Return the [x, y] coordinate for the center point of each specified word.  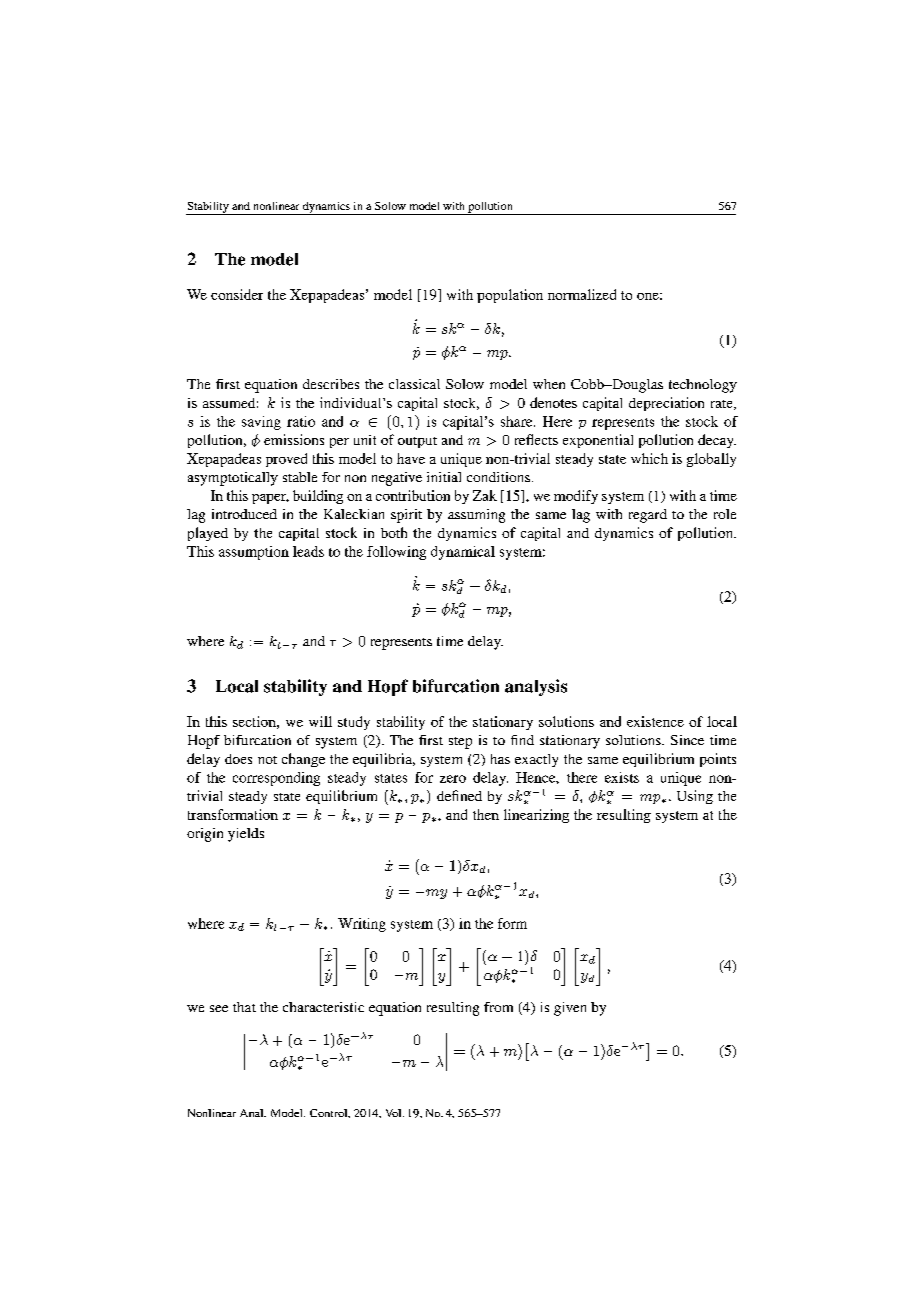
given [570, 1009]
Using [695, 797]
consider [237, 294]
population [510, 296]
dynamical [463, 553]
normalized [582, 294]
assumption [254, 553]
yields [246, 835]
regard [648, 516]
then [486, 814]
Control [330, 1113]
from [498, 1007]
